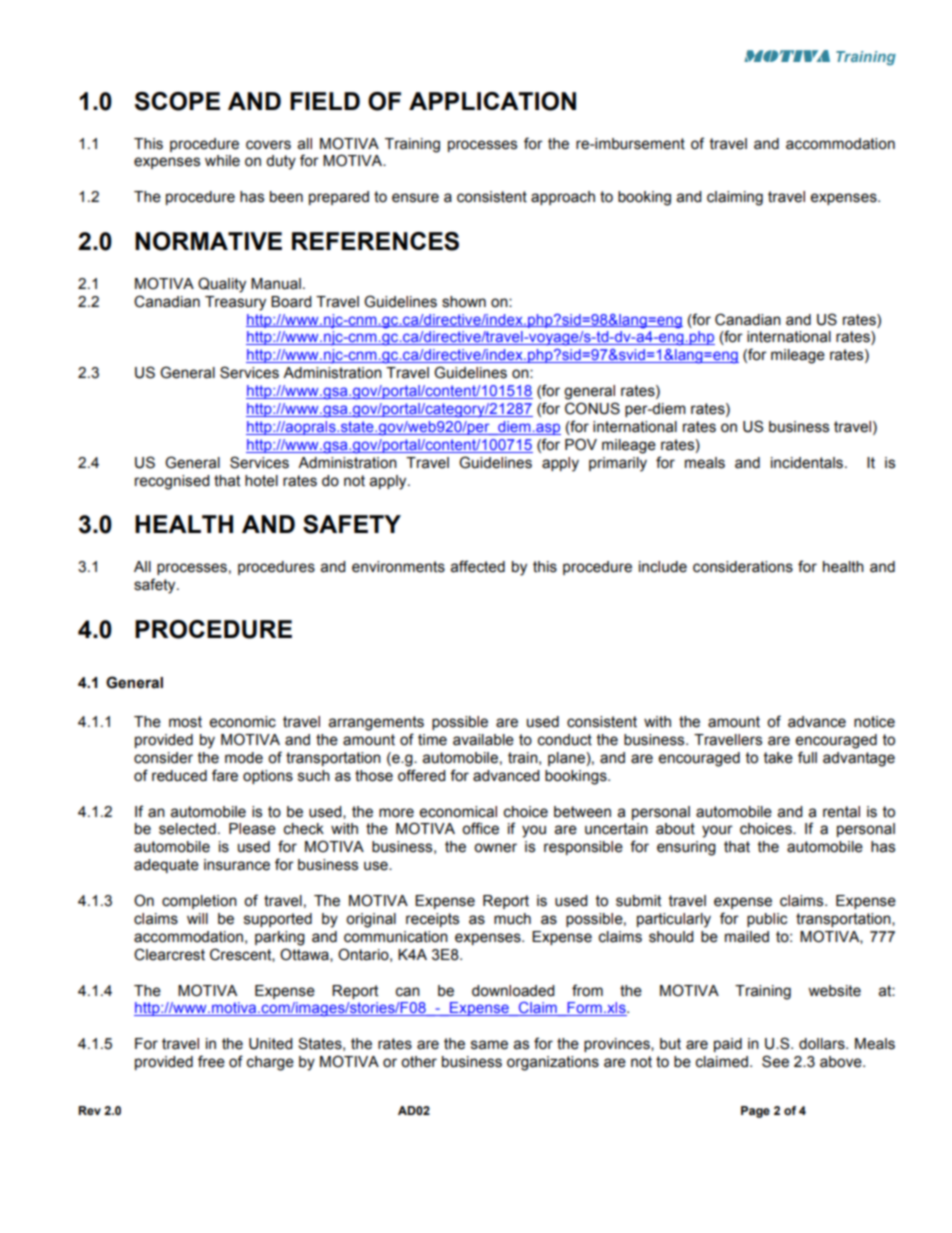 The image size is (952, 1233). What do you see at coordinates (492, 101) in the page?
I see `APPLICATION` at bounding box center [492, 101].
